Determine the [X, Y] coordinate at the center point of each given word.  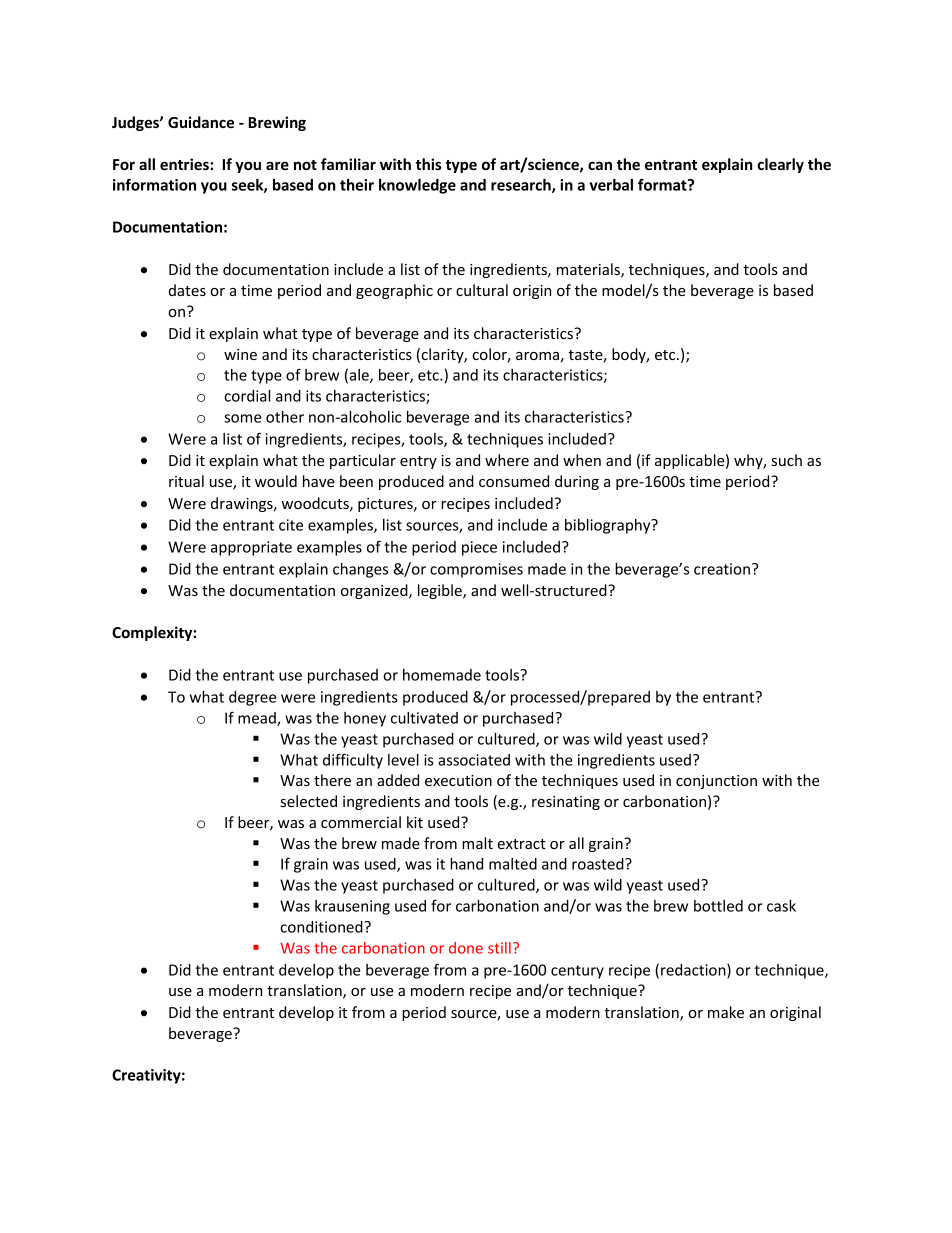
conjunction [716, 782]
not [305, 165]
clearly [780, 165]
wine [240, 354]
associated [474, 760]
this [428, 164]
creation [722, 569]
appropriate [251, 548]
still [499, 948]
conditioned [322, 927]
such [787, 460]
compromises [476, 570]
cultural [482, 290]
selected [309, 801]
